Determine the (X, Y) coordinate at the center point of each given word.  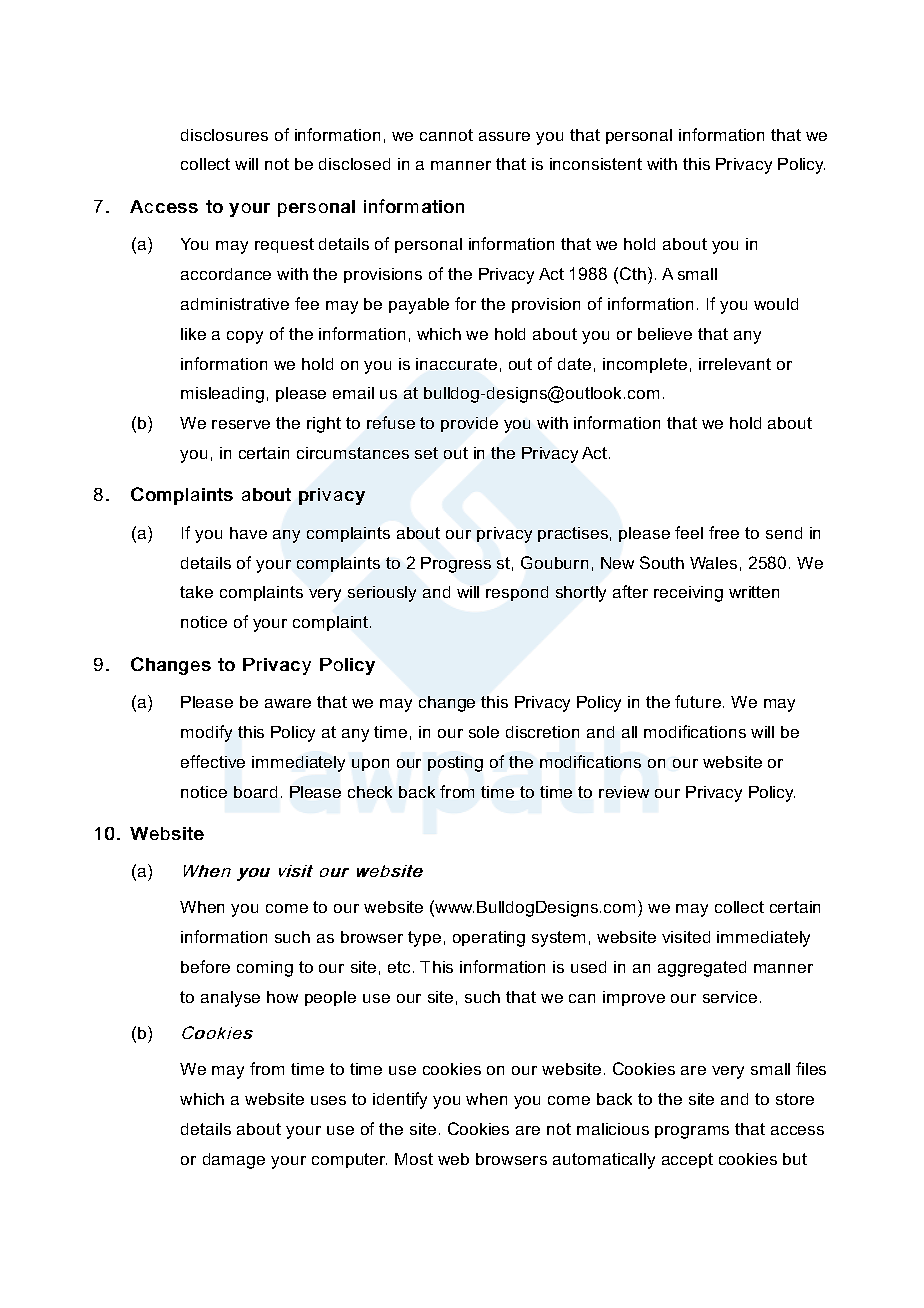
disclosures (224, 135)
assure (504, 136)
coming (265, 969)
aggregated (702, 969)
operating (489, 939)
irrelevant (735, 364)
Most (414, 1159)
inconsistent (596, 164)
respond (517, 593)
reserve (241, 424)
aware (288, 703)
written (754, 592)
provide (469, 424)
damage (234, 1161)
